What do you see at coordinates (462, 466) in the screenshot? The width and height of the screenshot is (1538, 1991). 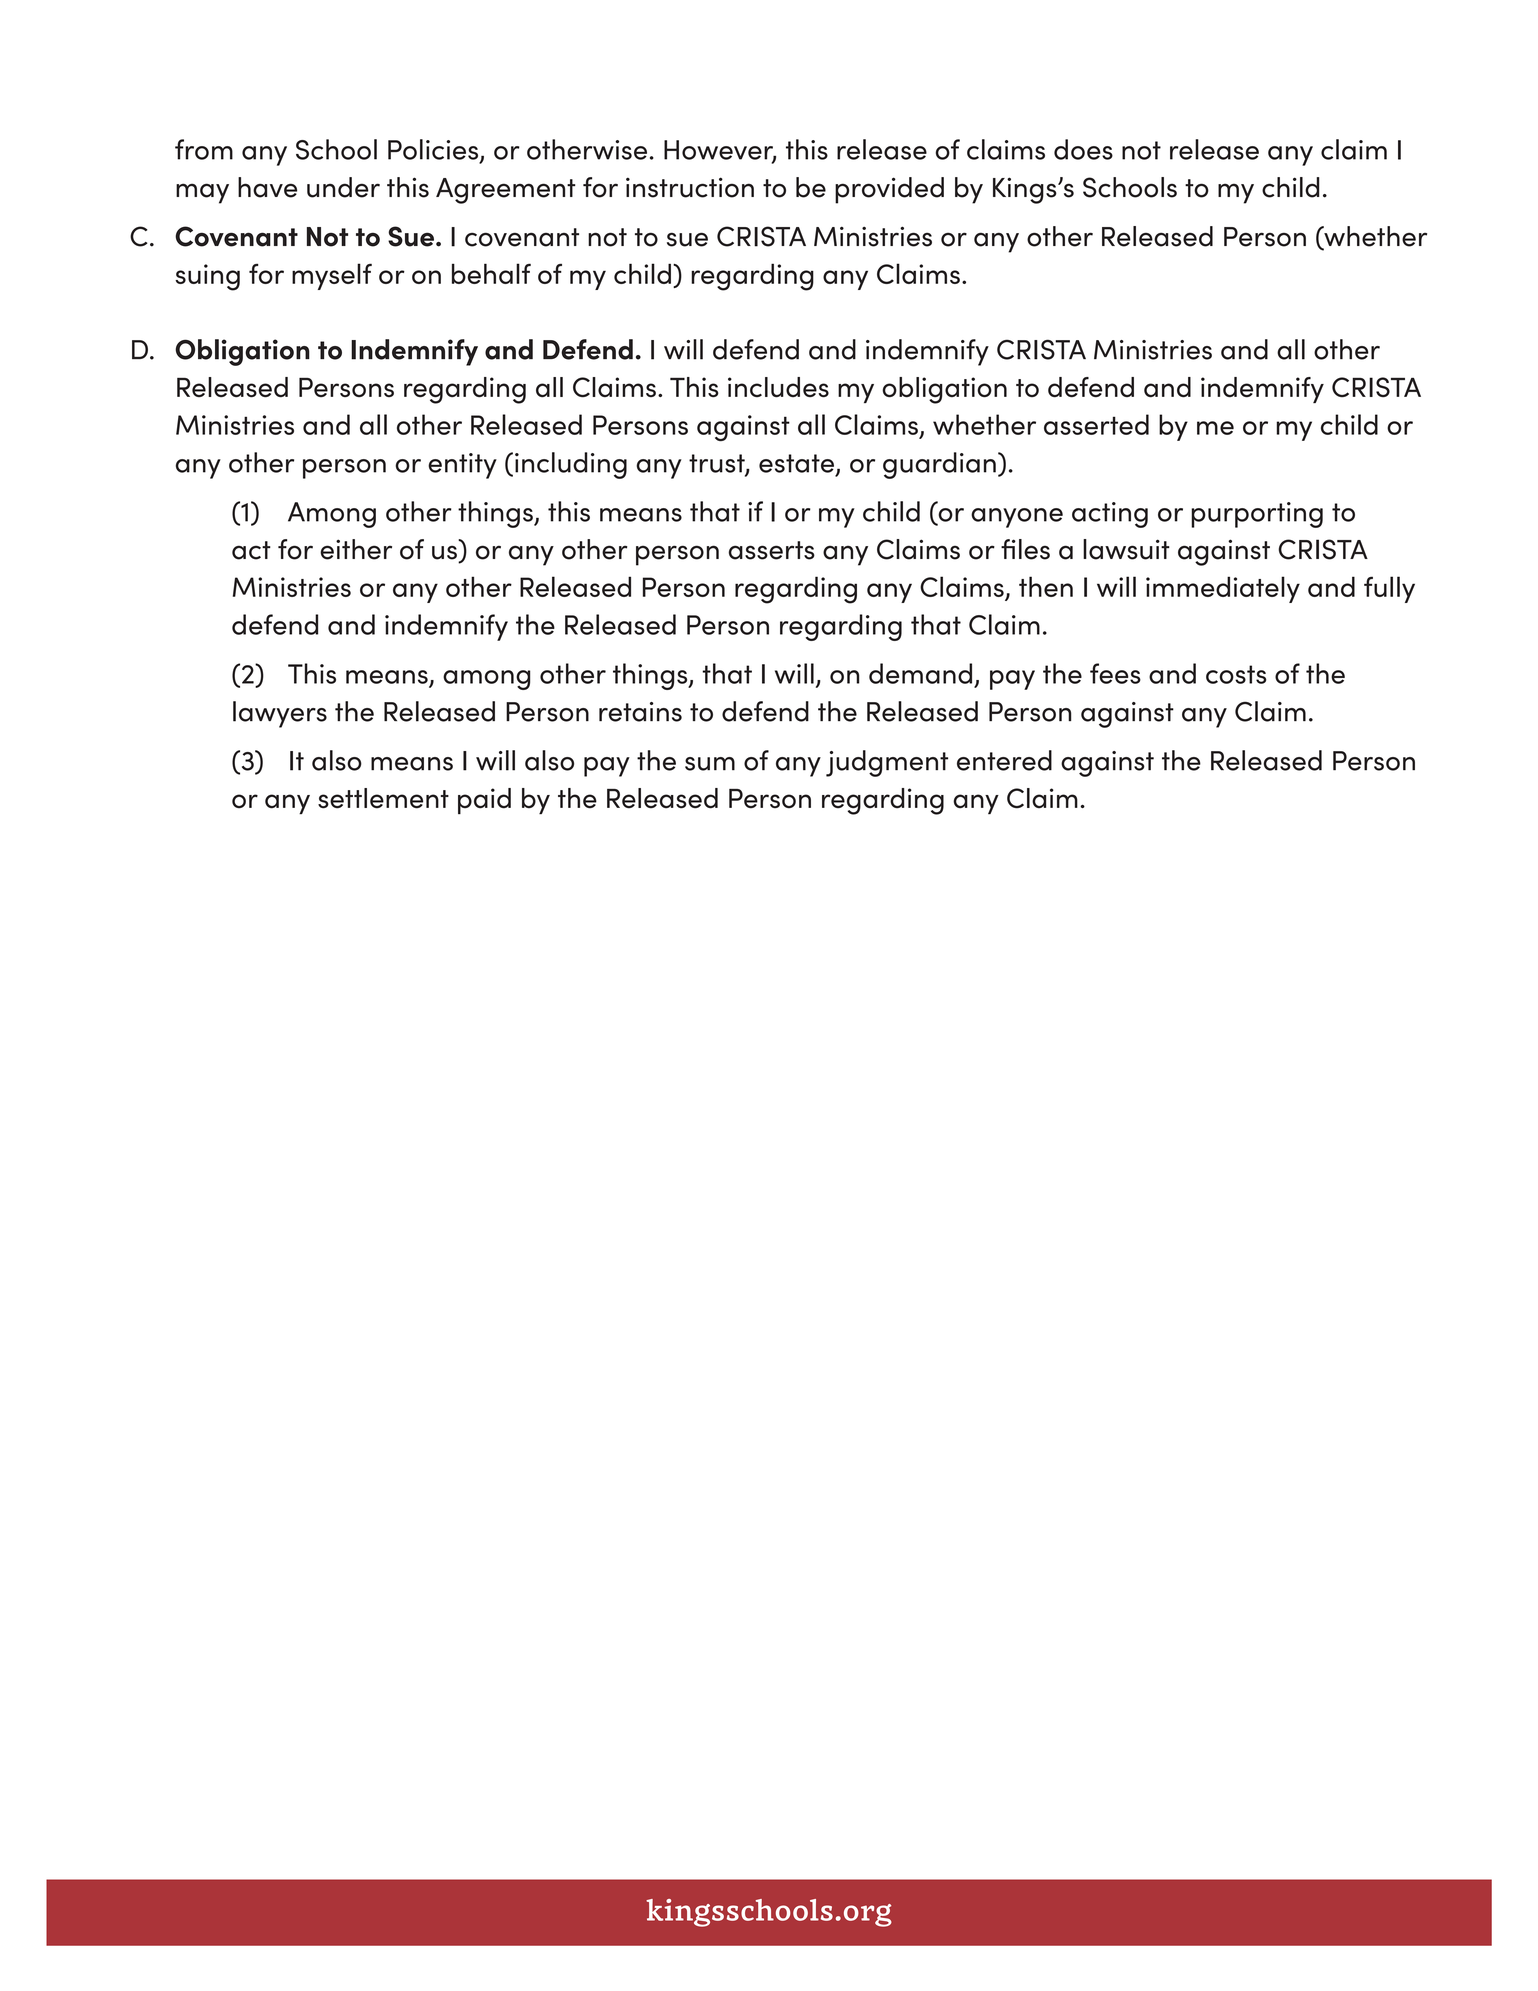 I see `entity` at bounding box center [462, 466].
